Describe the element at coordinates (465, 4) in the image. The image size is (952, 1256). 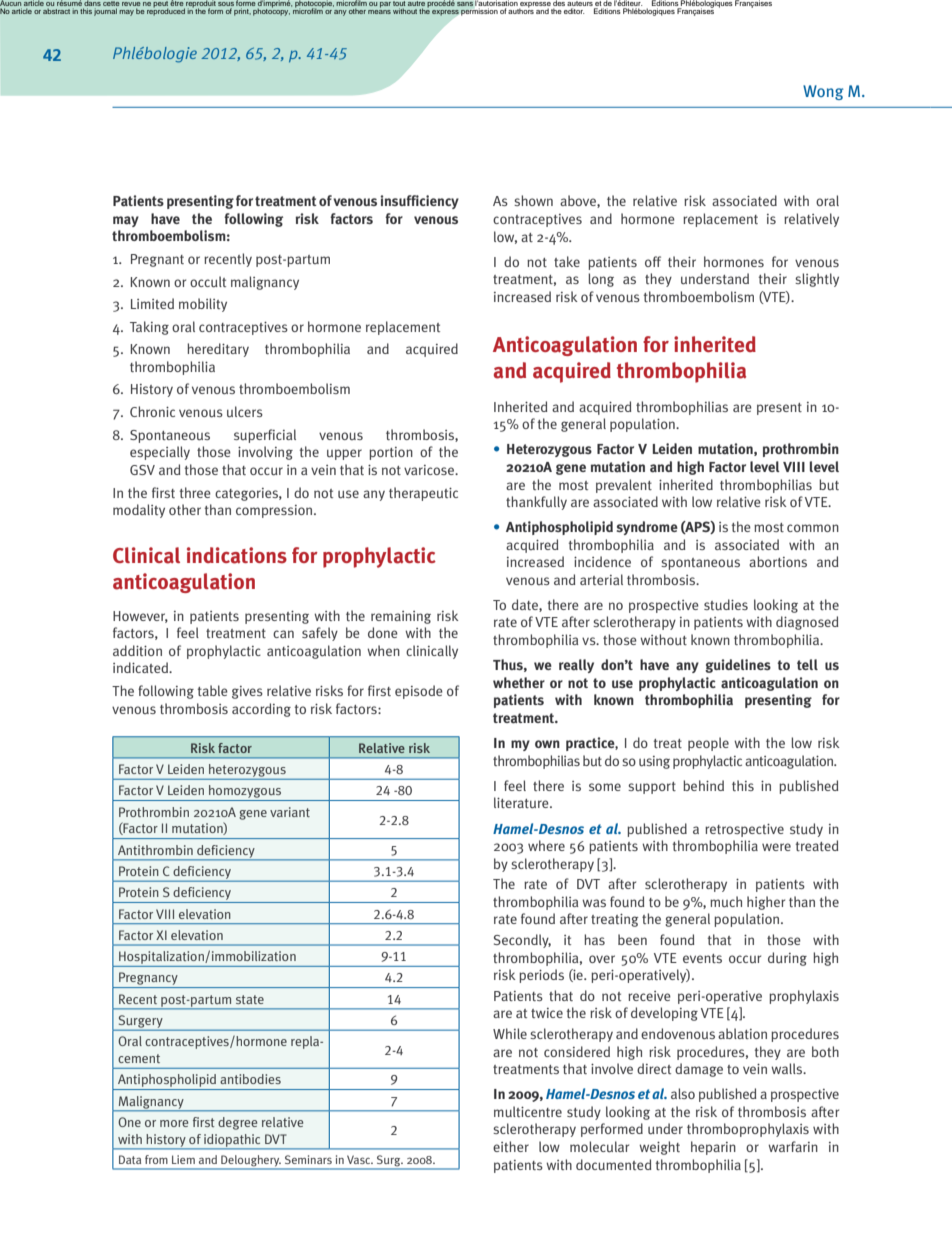
I see `sans` at that location.
